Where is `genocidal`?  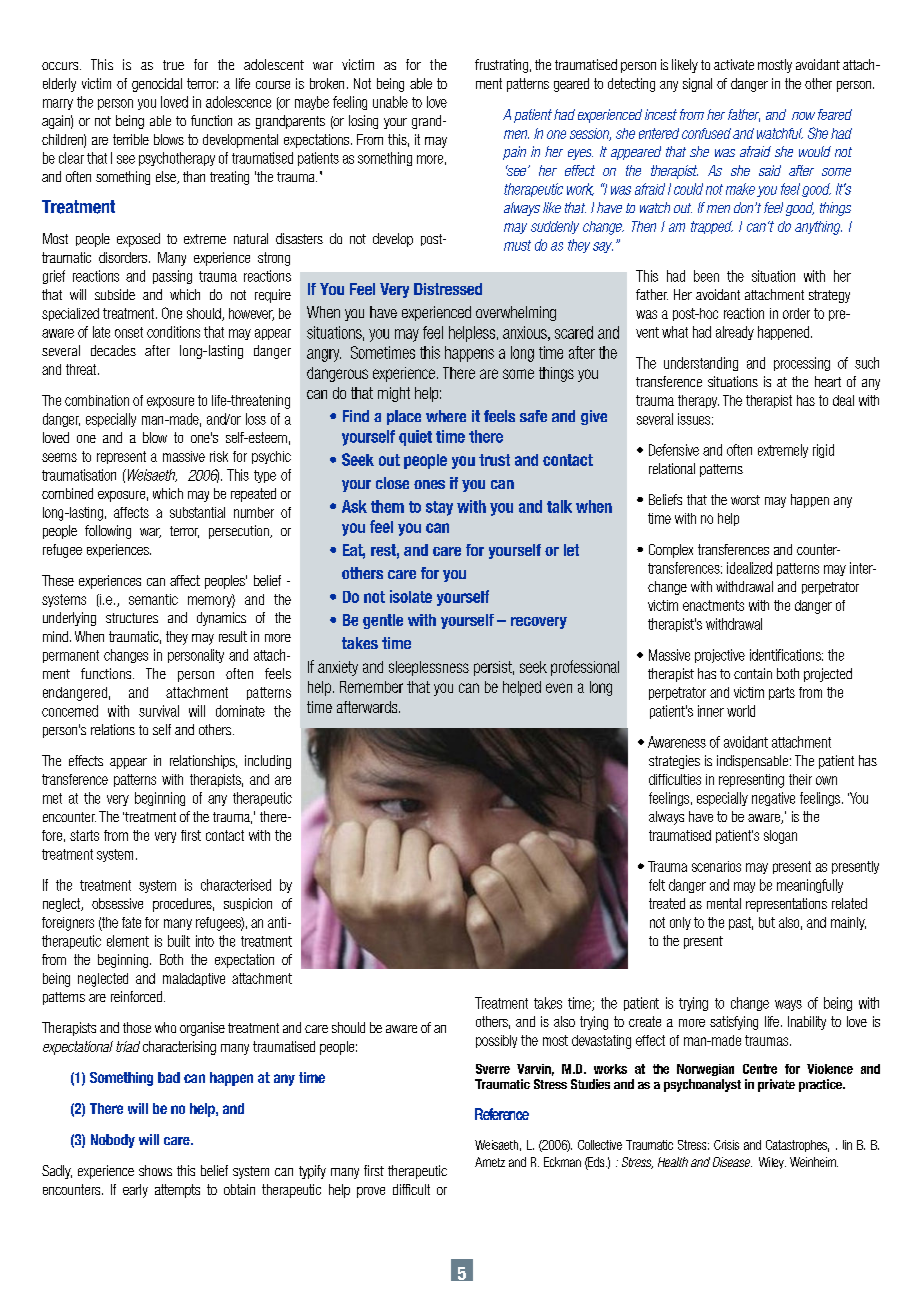 genocidal is located at coordinates (157, 85).
